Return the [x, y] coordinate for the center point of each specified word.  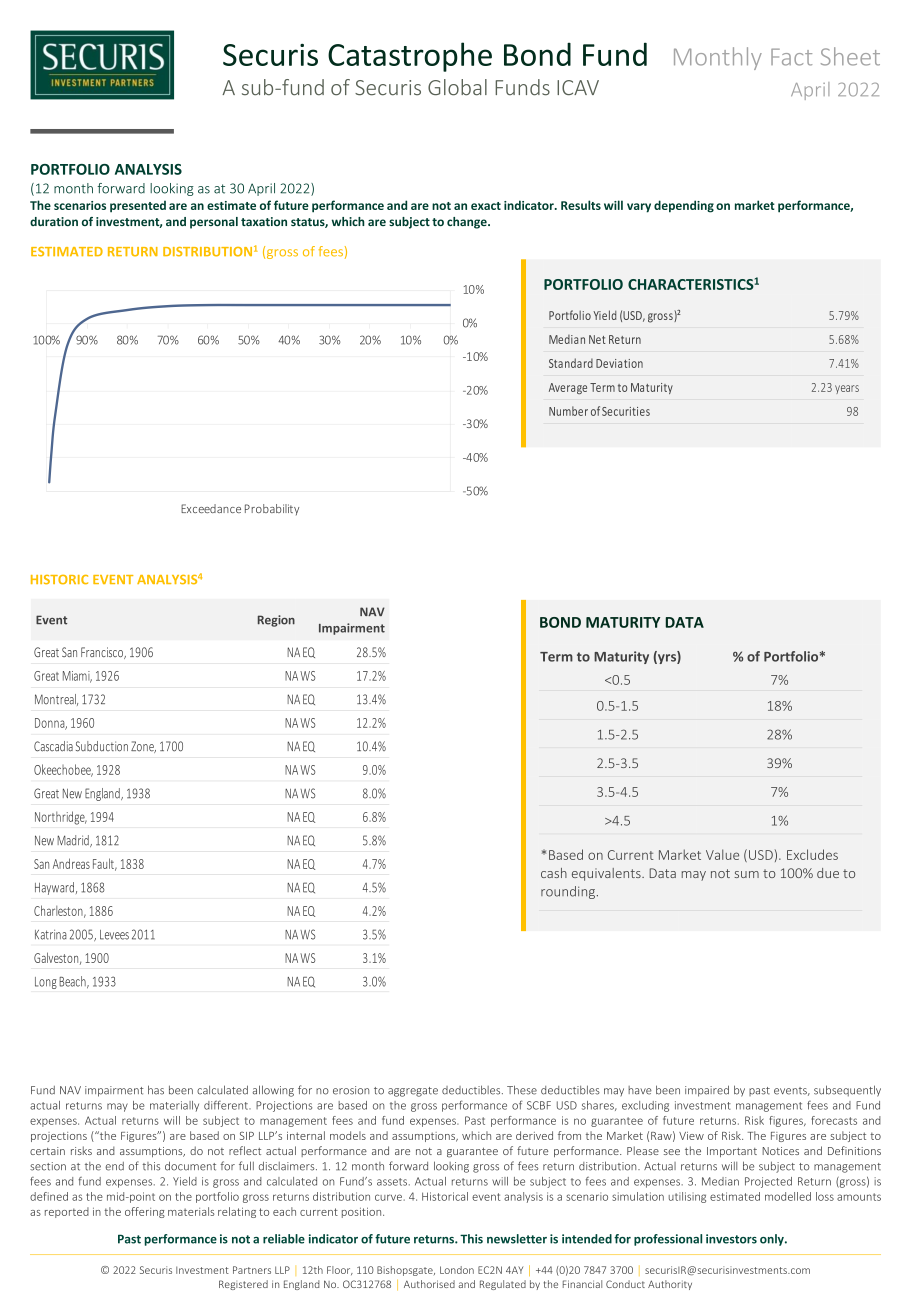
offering [145, 1212]
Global [457, 87]
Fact [791, 57]
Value [722, 854]
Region [276, 621]
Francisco [103, 653]
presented [138, 206]
